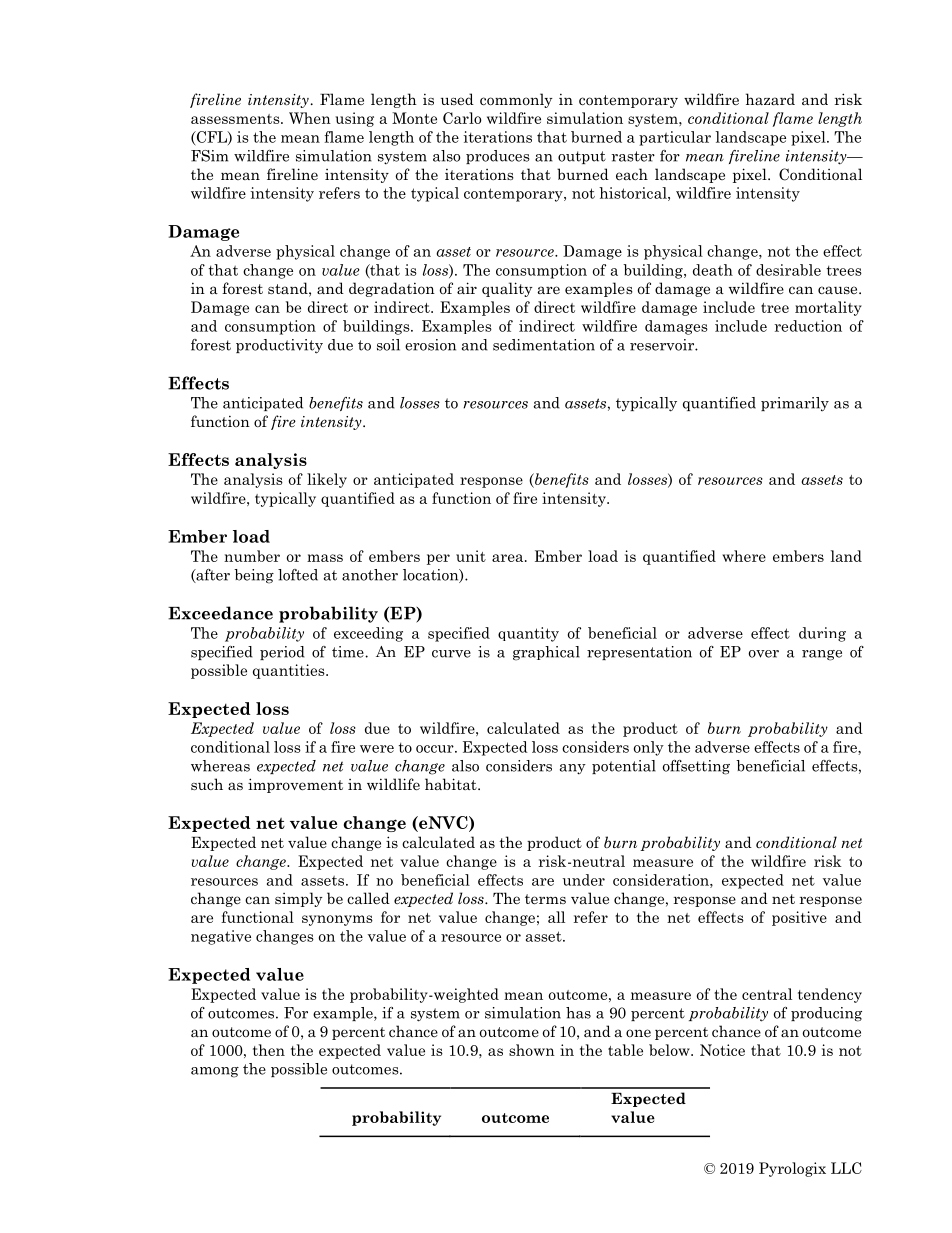 This document has width=952, height=1233. Describe the element at coordinates (532, 1050) in the document. I see `shown` at that location.
